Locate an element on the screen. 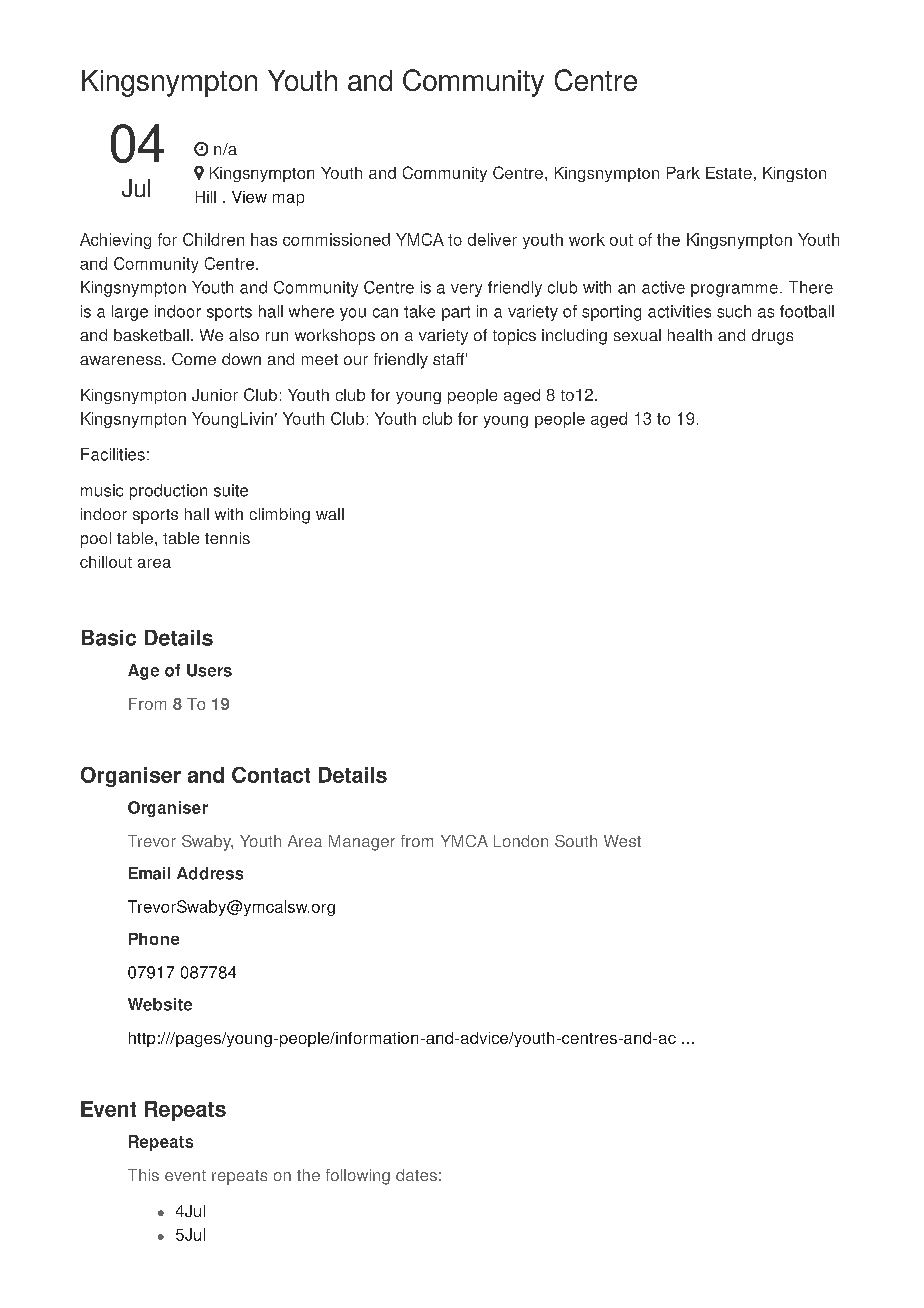  Contact is located at coordinates (271, 775).
